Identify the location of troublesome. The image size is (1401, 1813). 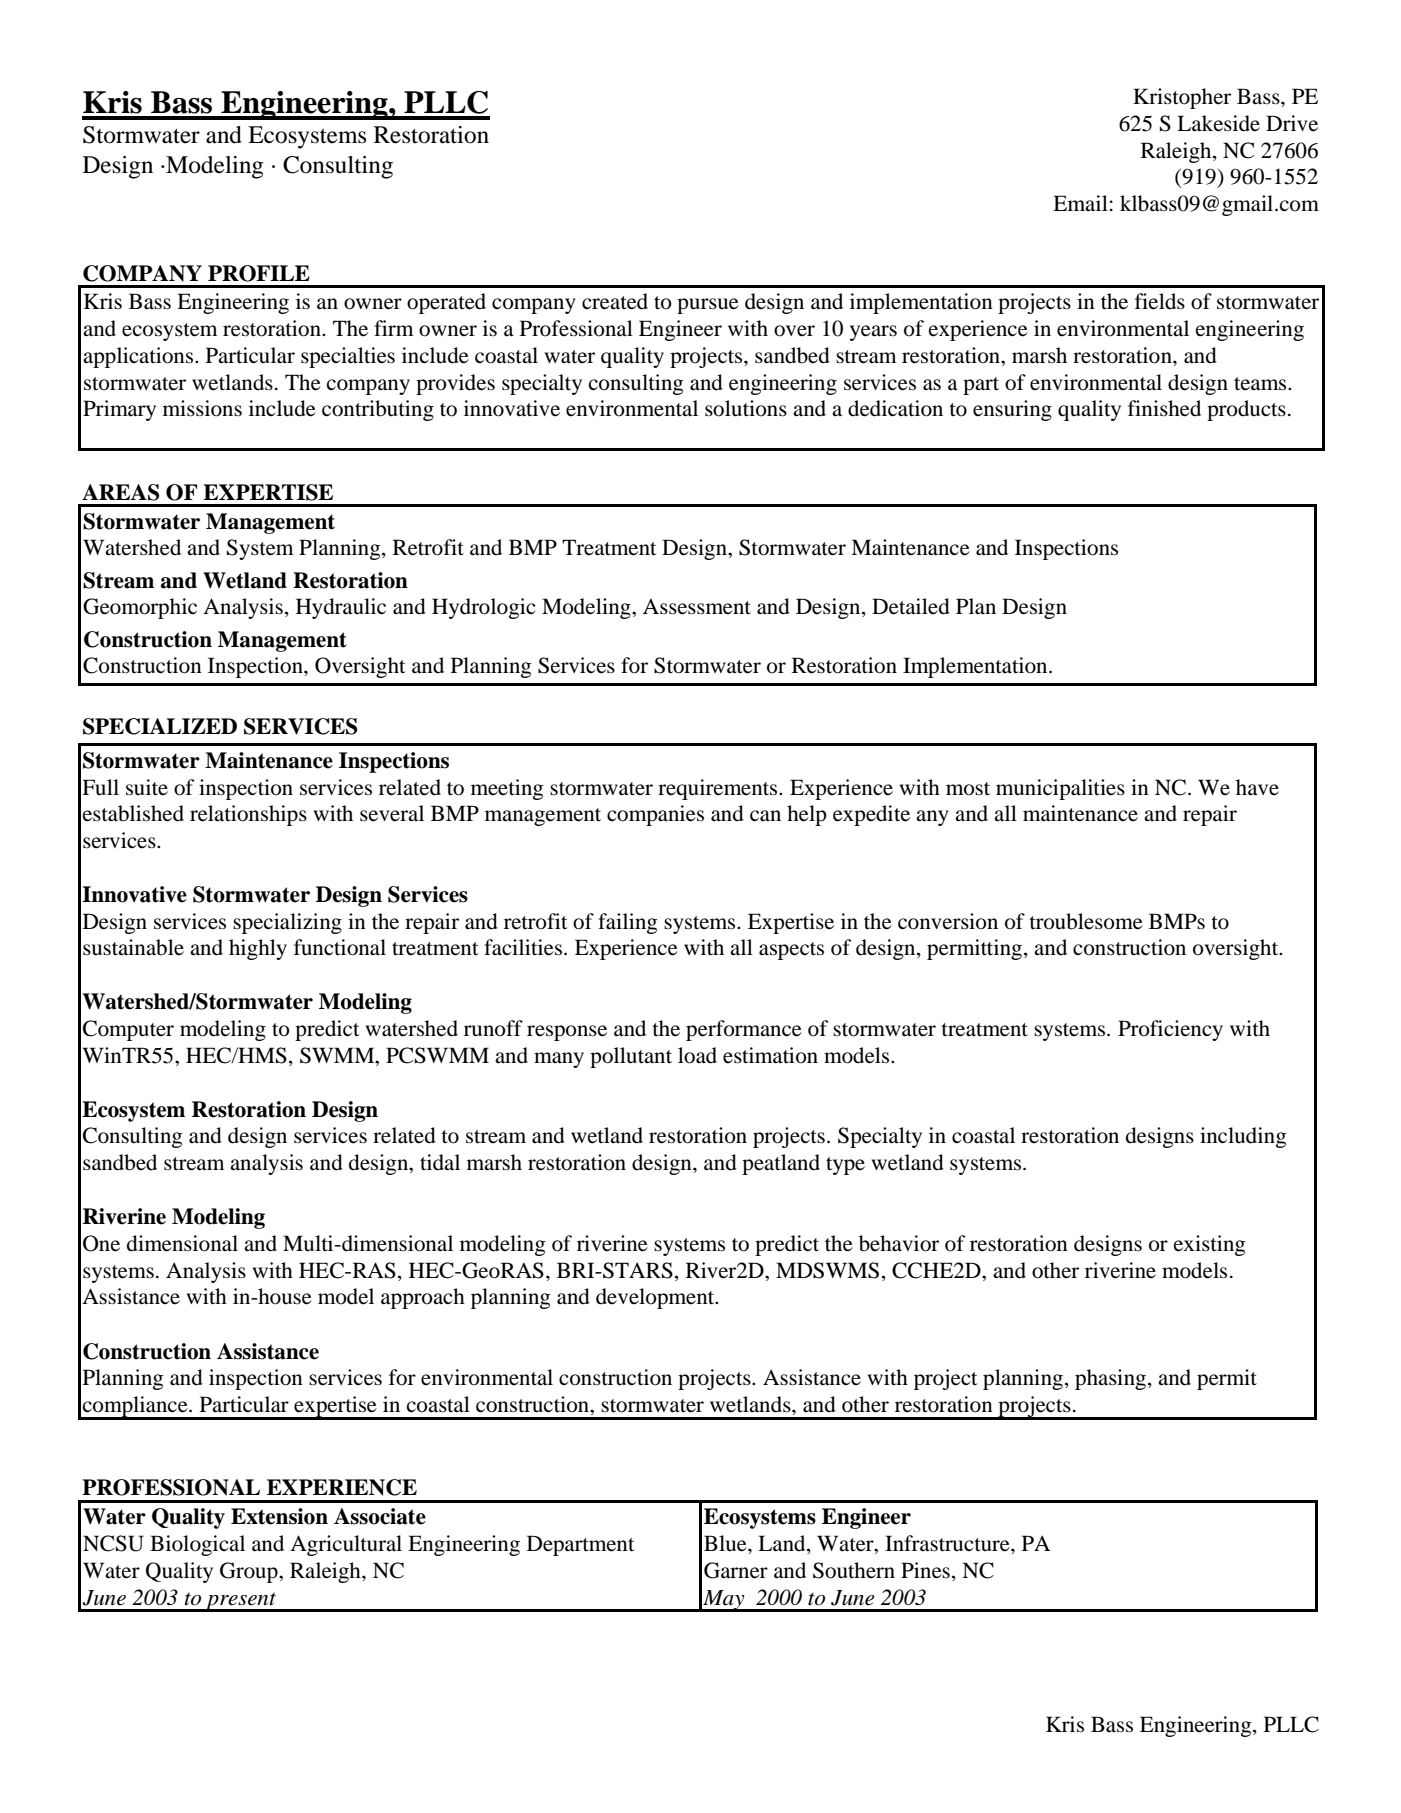
(1086, 921).
